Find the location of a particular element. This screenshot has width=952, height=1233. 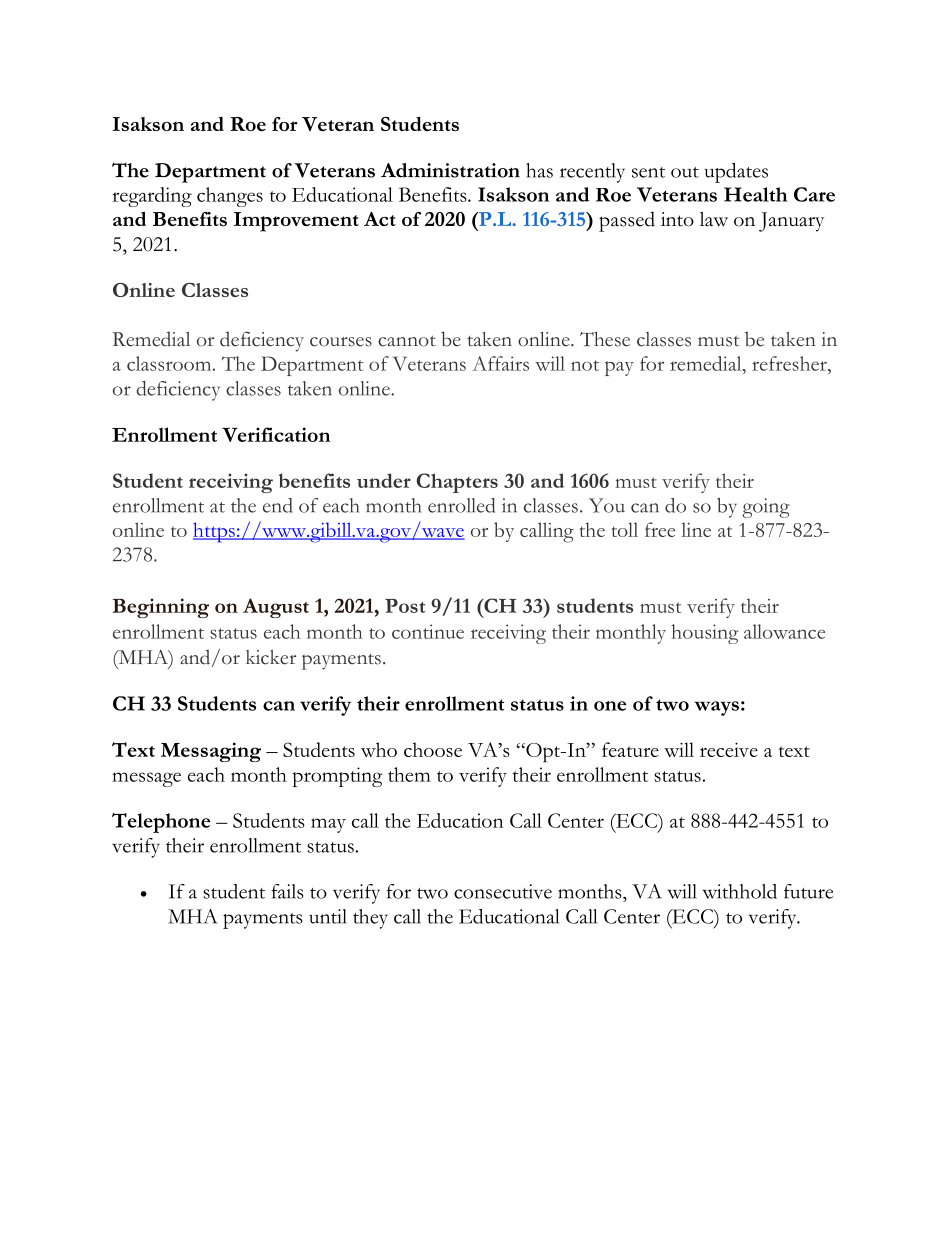

going is located at coordinates (766, 508).
